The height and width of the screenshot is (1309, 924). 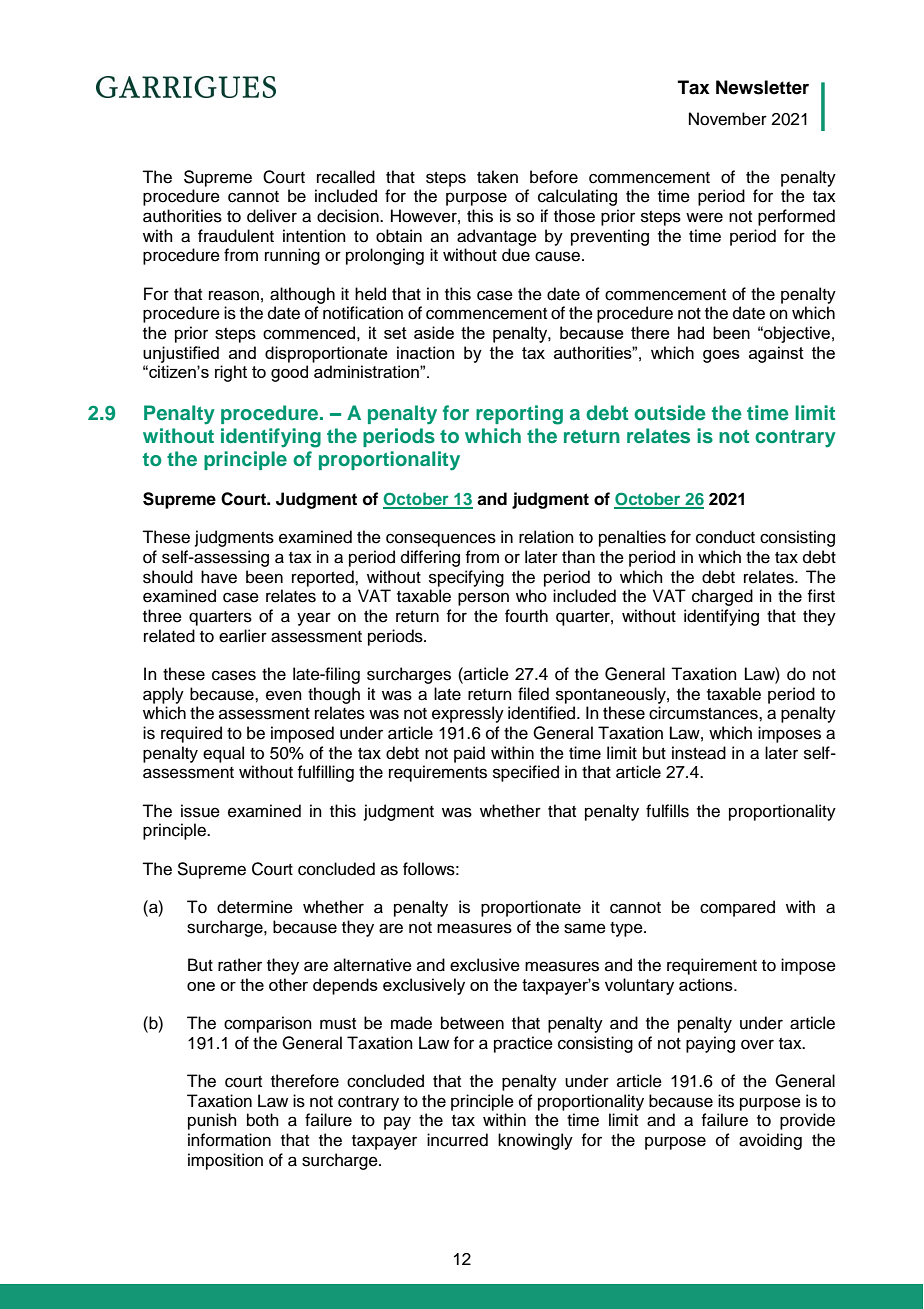 What do you see at coordinates (483, 599) in the screenshot?
I see `person` at bounding box center [483, 599].
